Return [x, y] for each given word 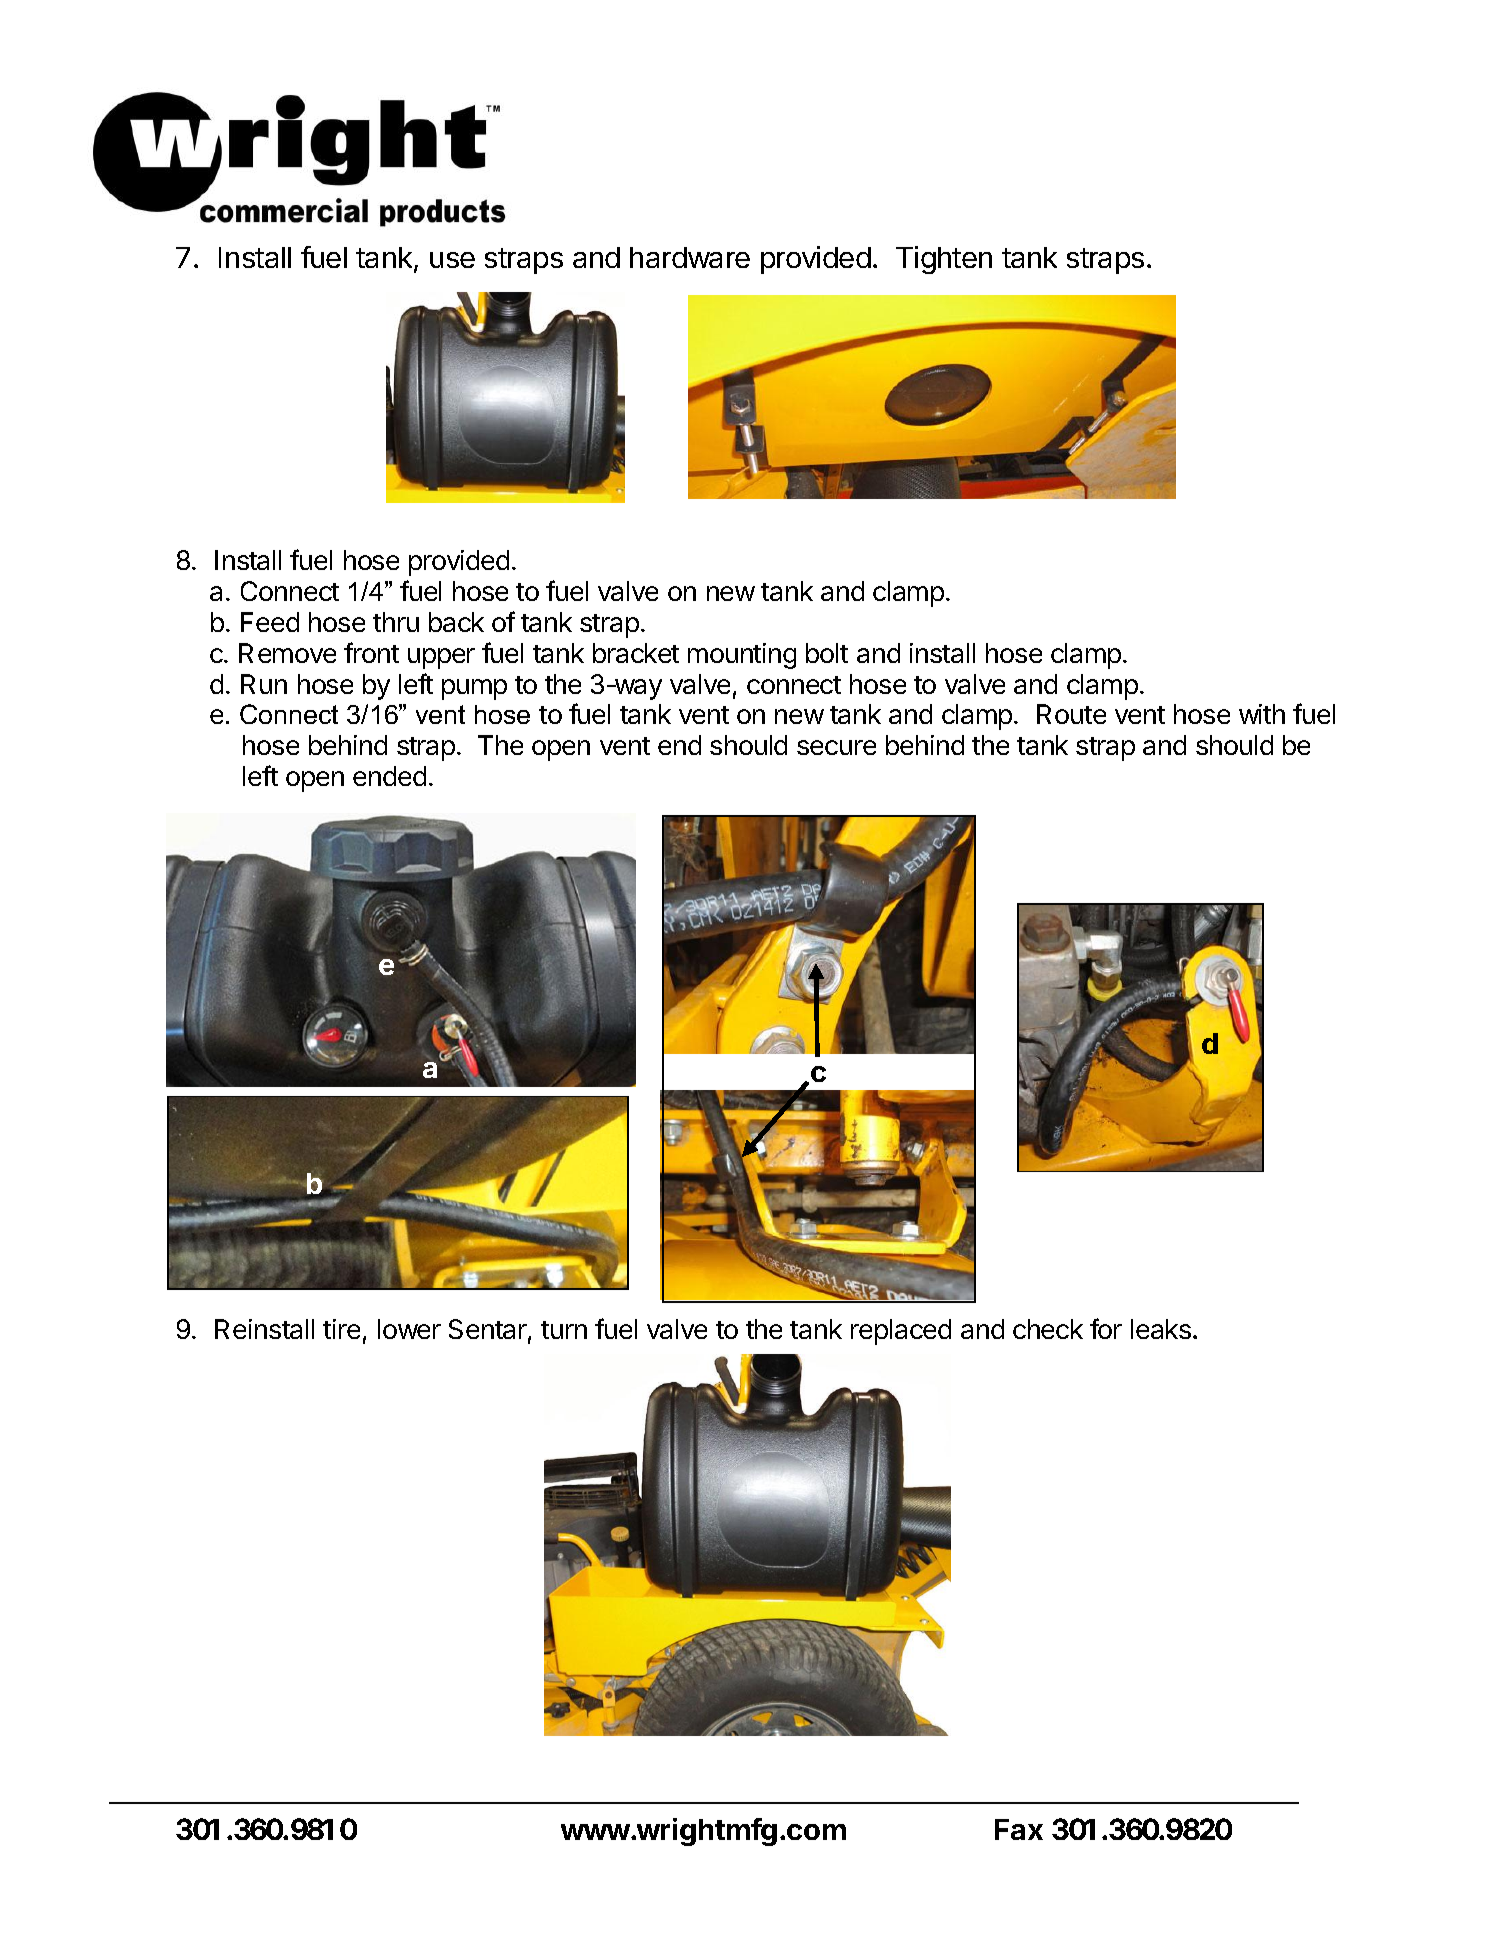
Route [1071, 714]
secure [836, 747]
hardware [690, 257]
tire [341, 1329]
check [1048, 1329]
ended [389, 776]
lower [409, 1329]
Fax [1019, 1829]
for [1106, 1328]
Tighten [944, 260]
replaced [901, 1332]
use [452, 260]
